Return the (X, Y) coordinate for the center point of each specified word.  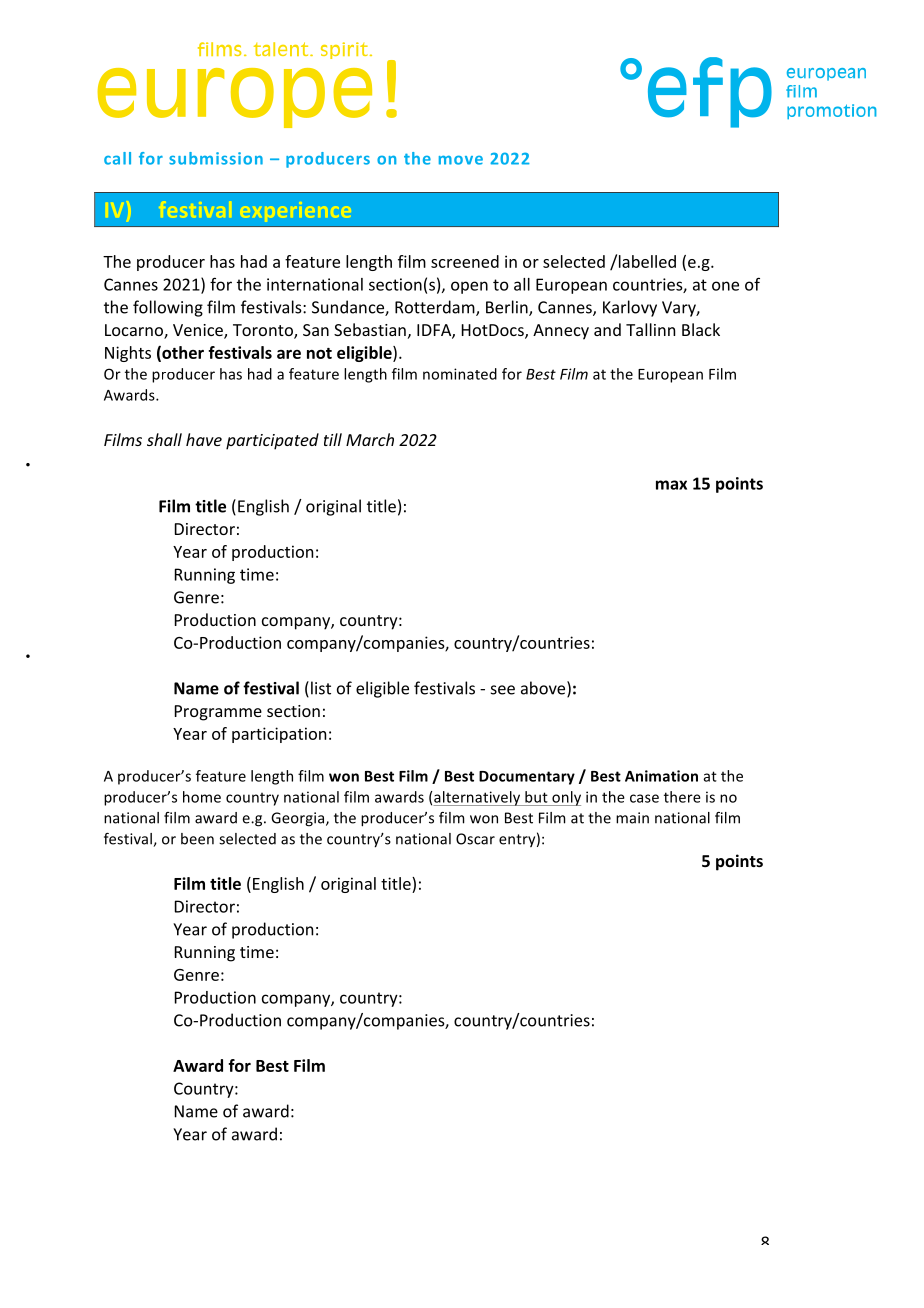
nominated (460, 374)
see (503, 690)
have (204, 439)
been (197, 839)
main (632, 818)
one (725, 286)
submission (216, 158)
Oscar (475, 839)
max (671, 485)
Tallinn (650, 329)
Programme (218, 713)
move (461, 160)
